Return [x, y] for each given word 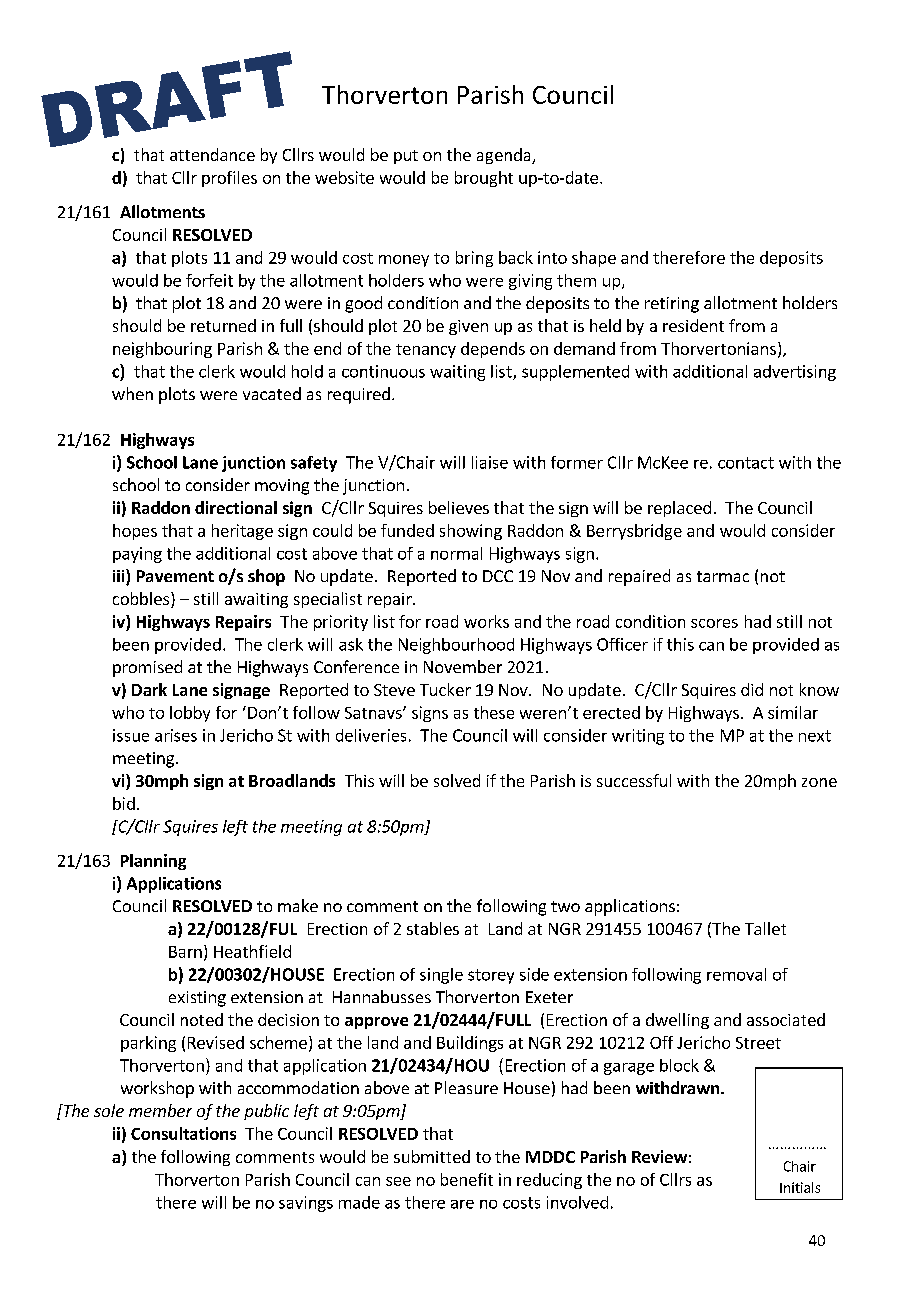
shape [594, 259]
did [752, 689]
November [463, 666]
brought [484, 179]
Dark [149, 689]
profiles [229, 179]
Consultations [183, 1133]
